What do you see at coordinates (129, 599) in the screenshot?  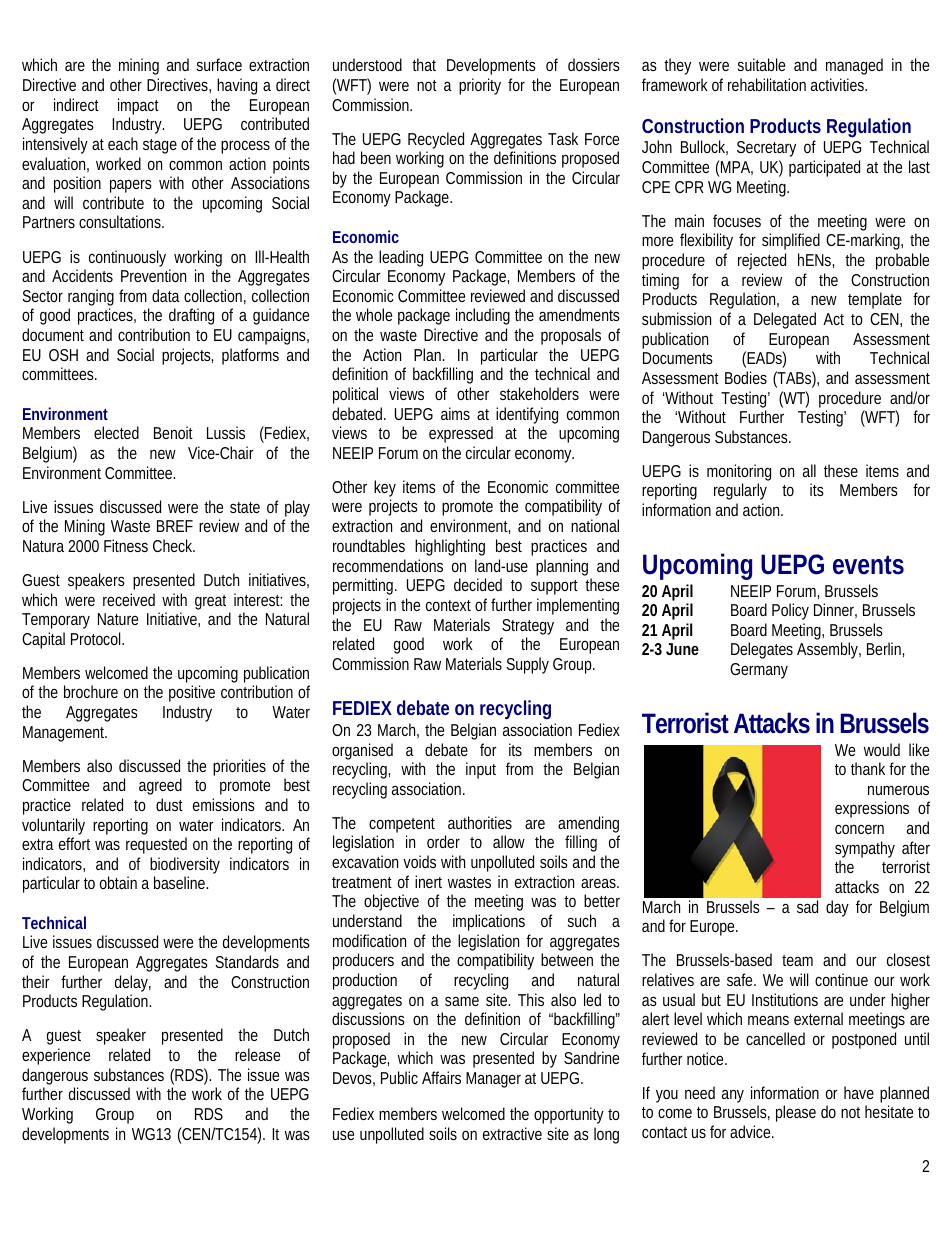 I see `received` at bounding box center [129, 599].
